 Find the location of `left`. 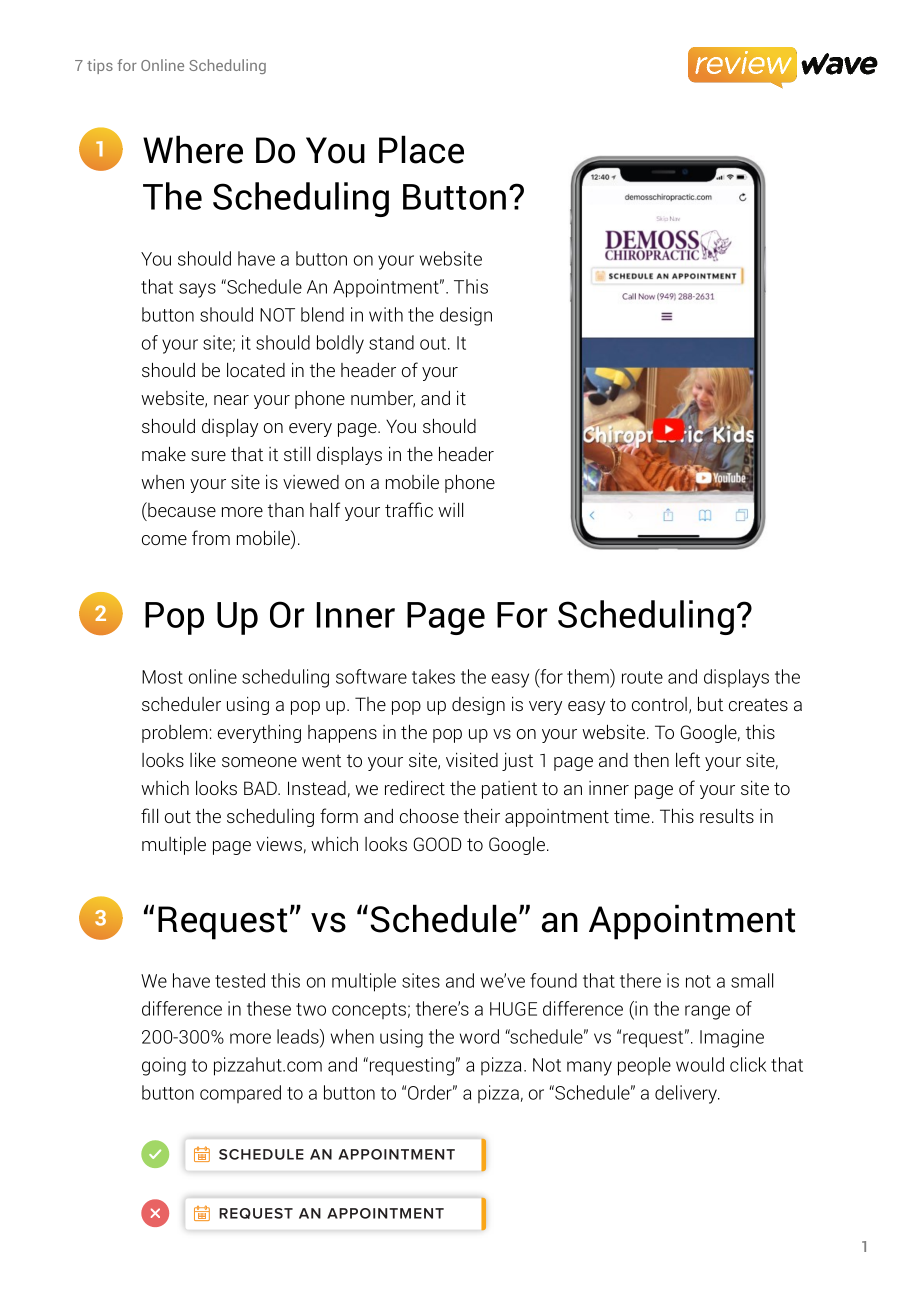

left is located at coordinates (688, 759).
